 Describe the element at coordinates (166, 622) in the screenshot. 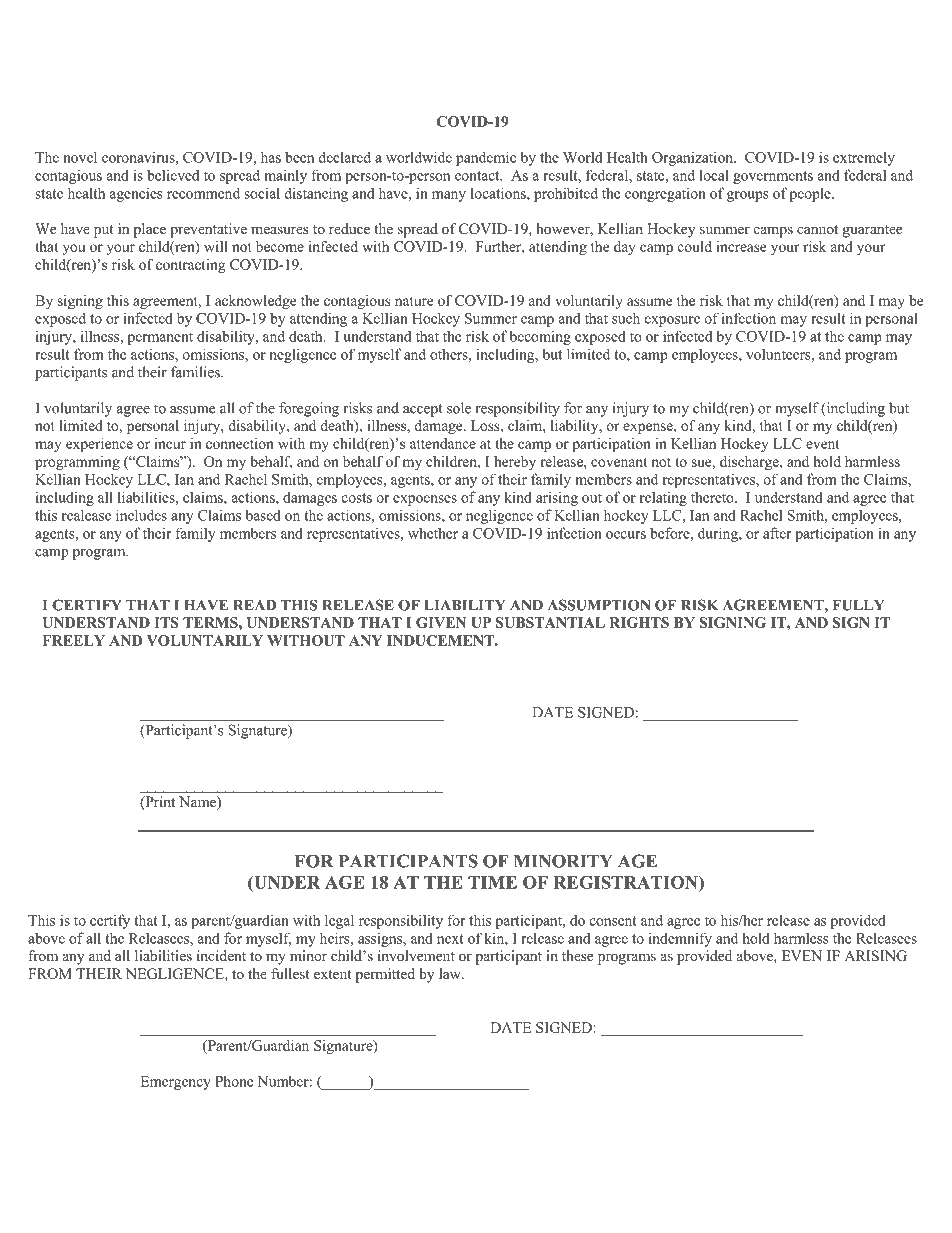

I see `ITS` at that location.
